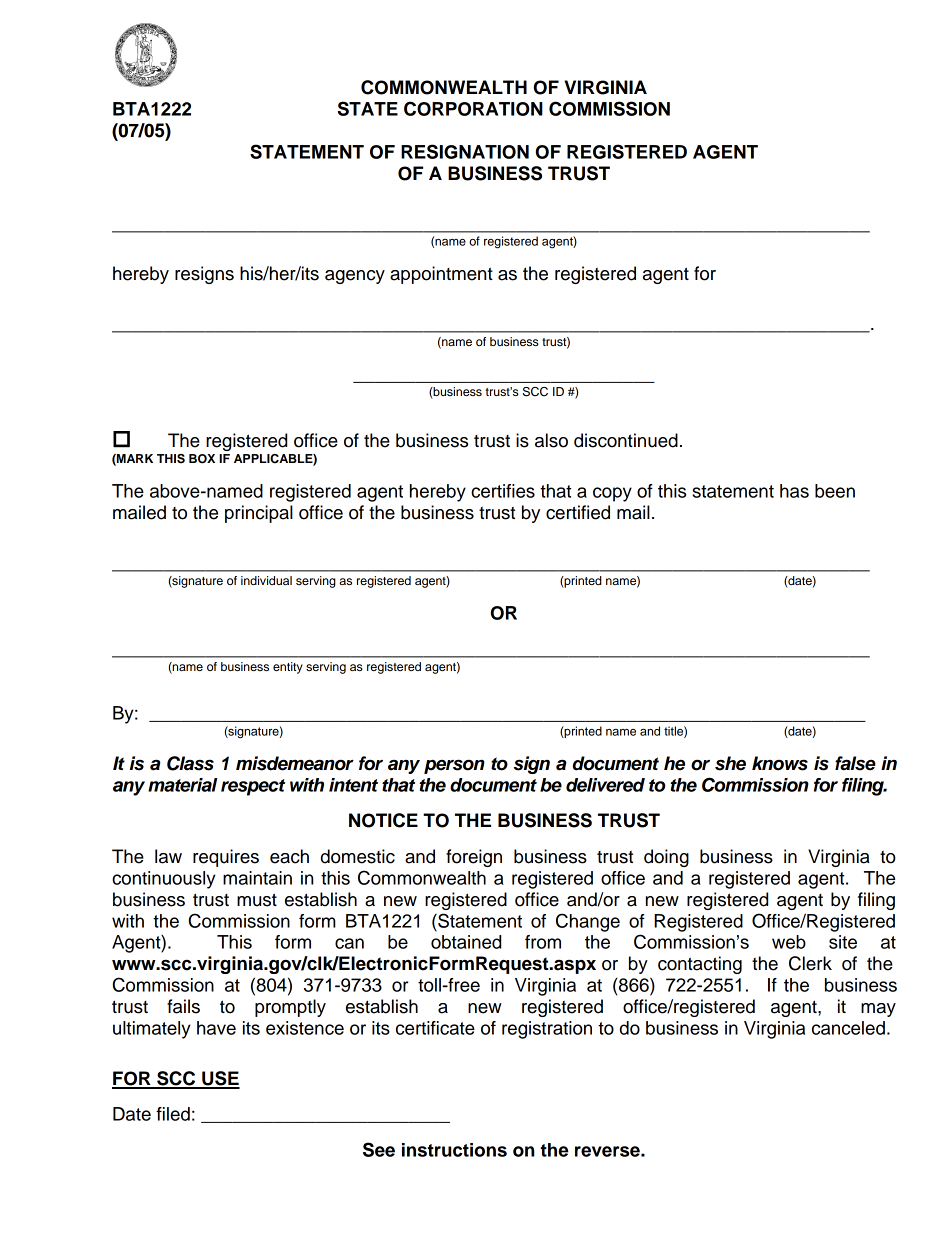  What do you see at coordinates (780, 763) in the screenshot?
I see `knows` at bounding box center [780, 763].
